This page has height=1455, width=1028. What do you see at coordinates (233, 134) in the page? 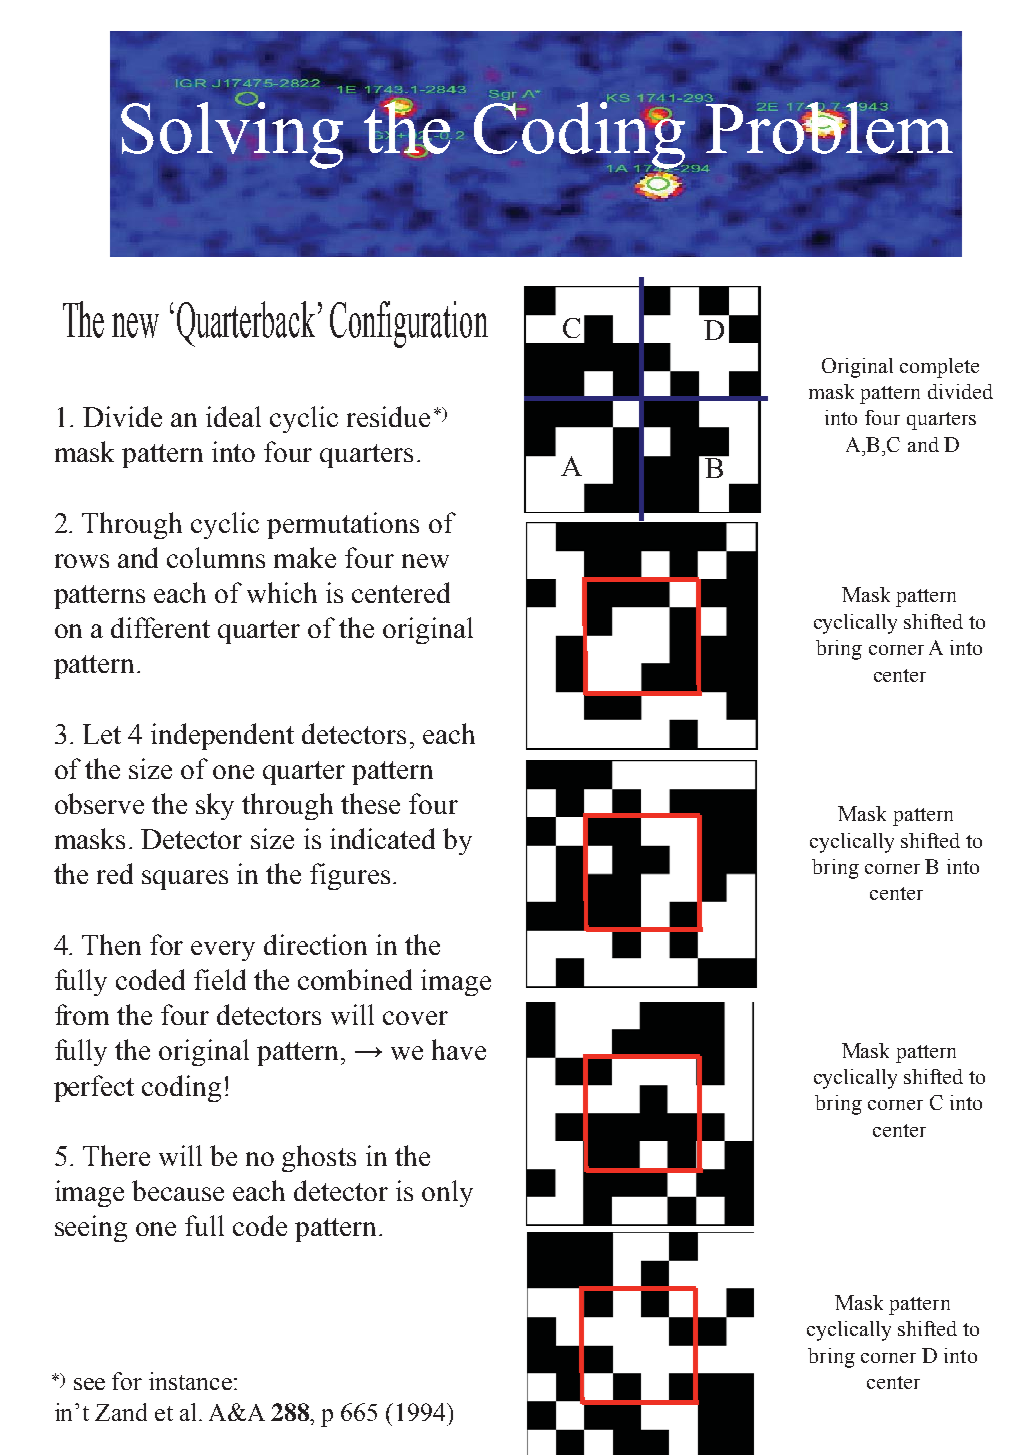
I see `Solving` at bounding box center [233, 134].
